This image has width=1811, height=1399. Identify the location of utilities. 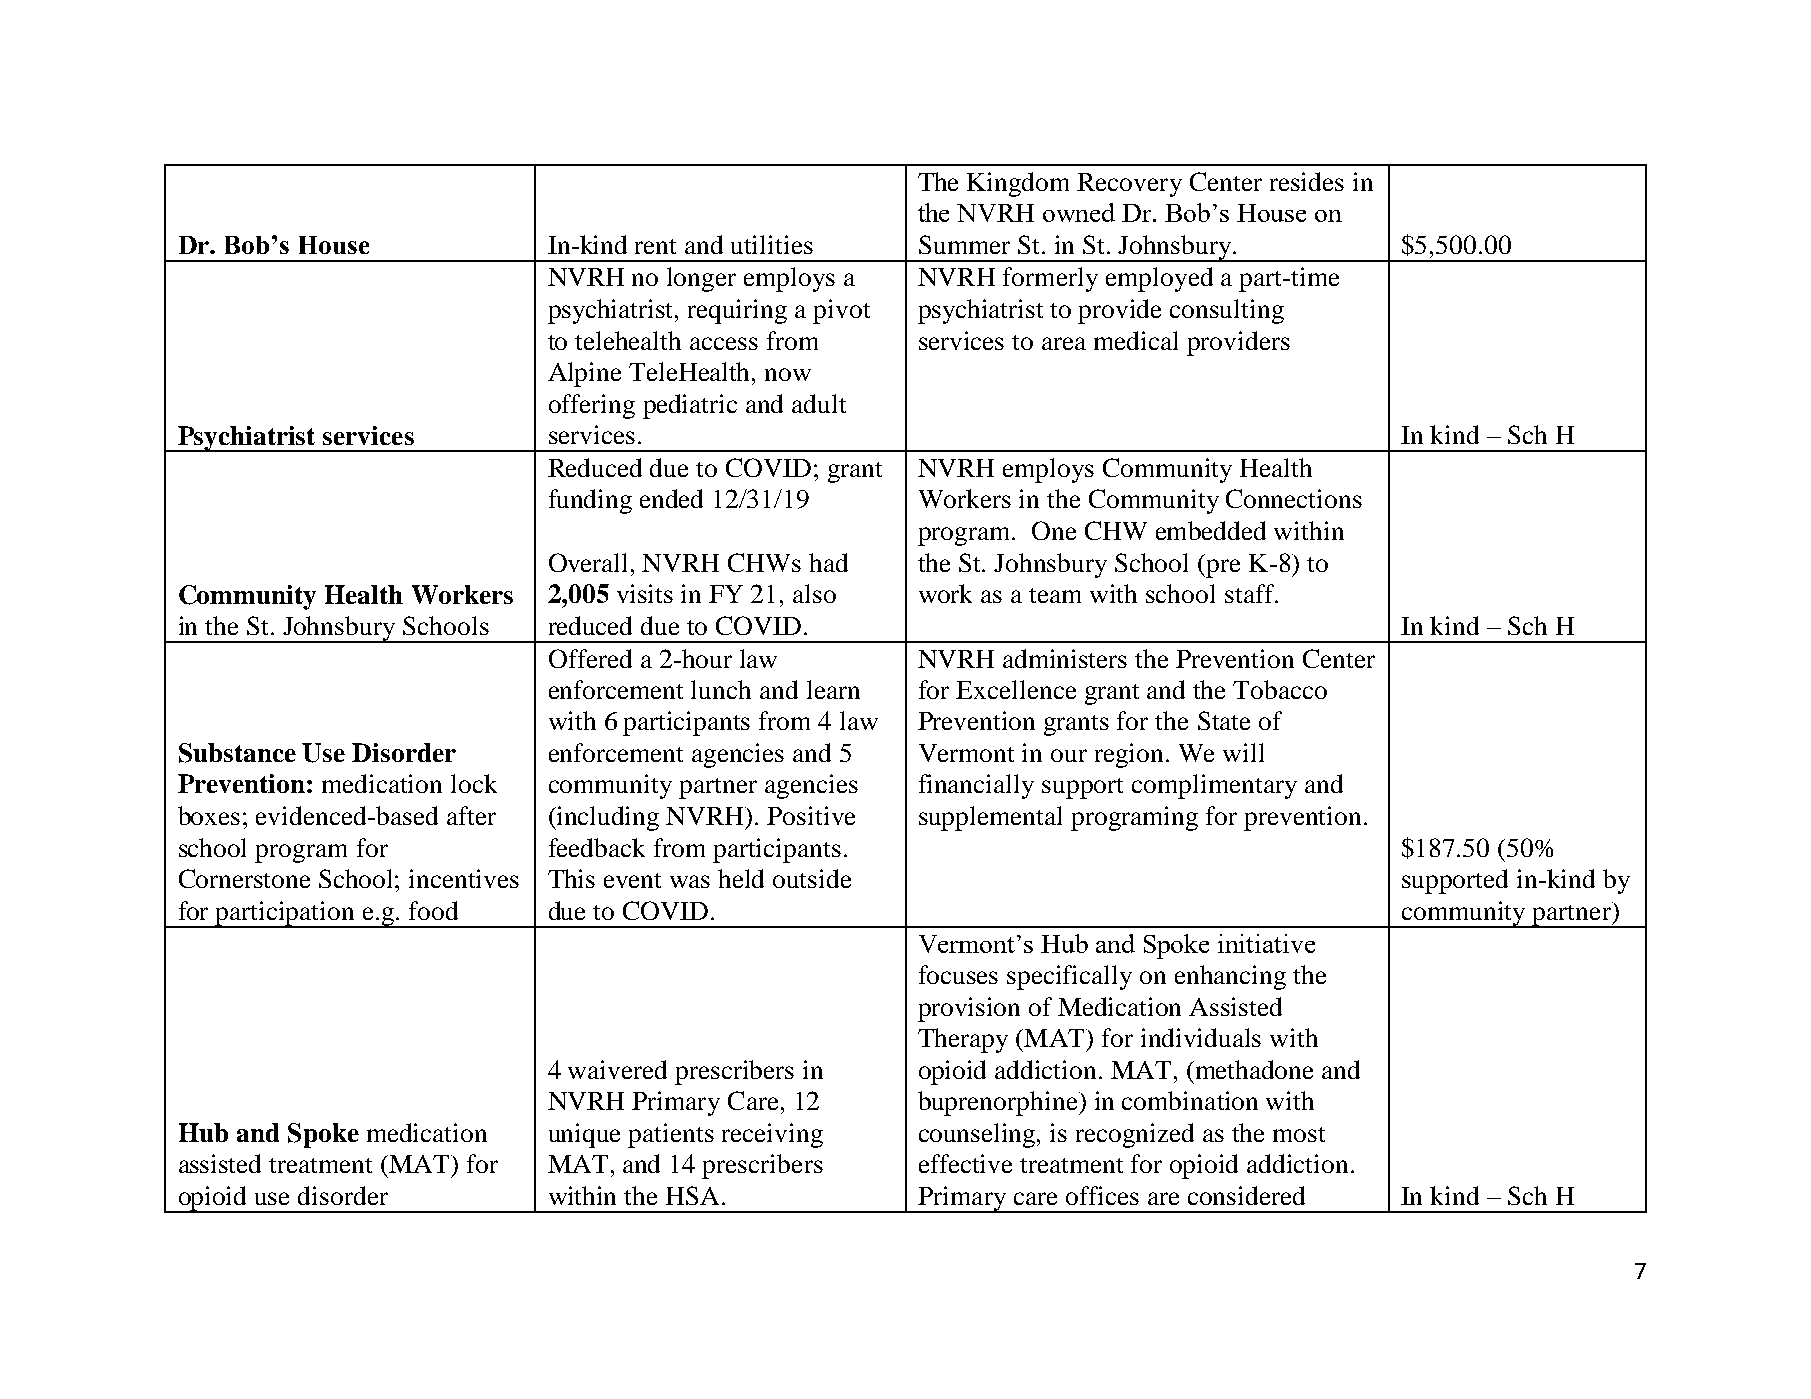
(772, 244).
